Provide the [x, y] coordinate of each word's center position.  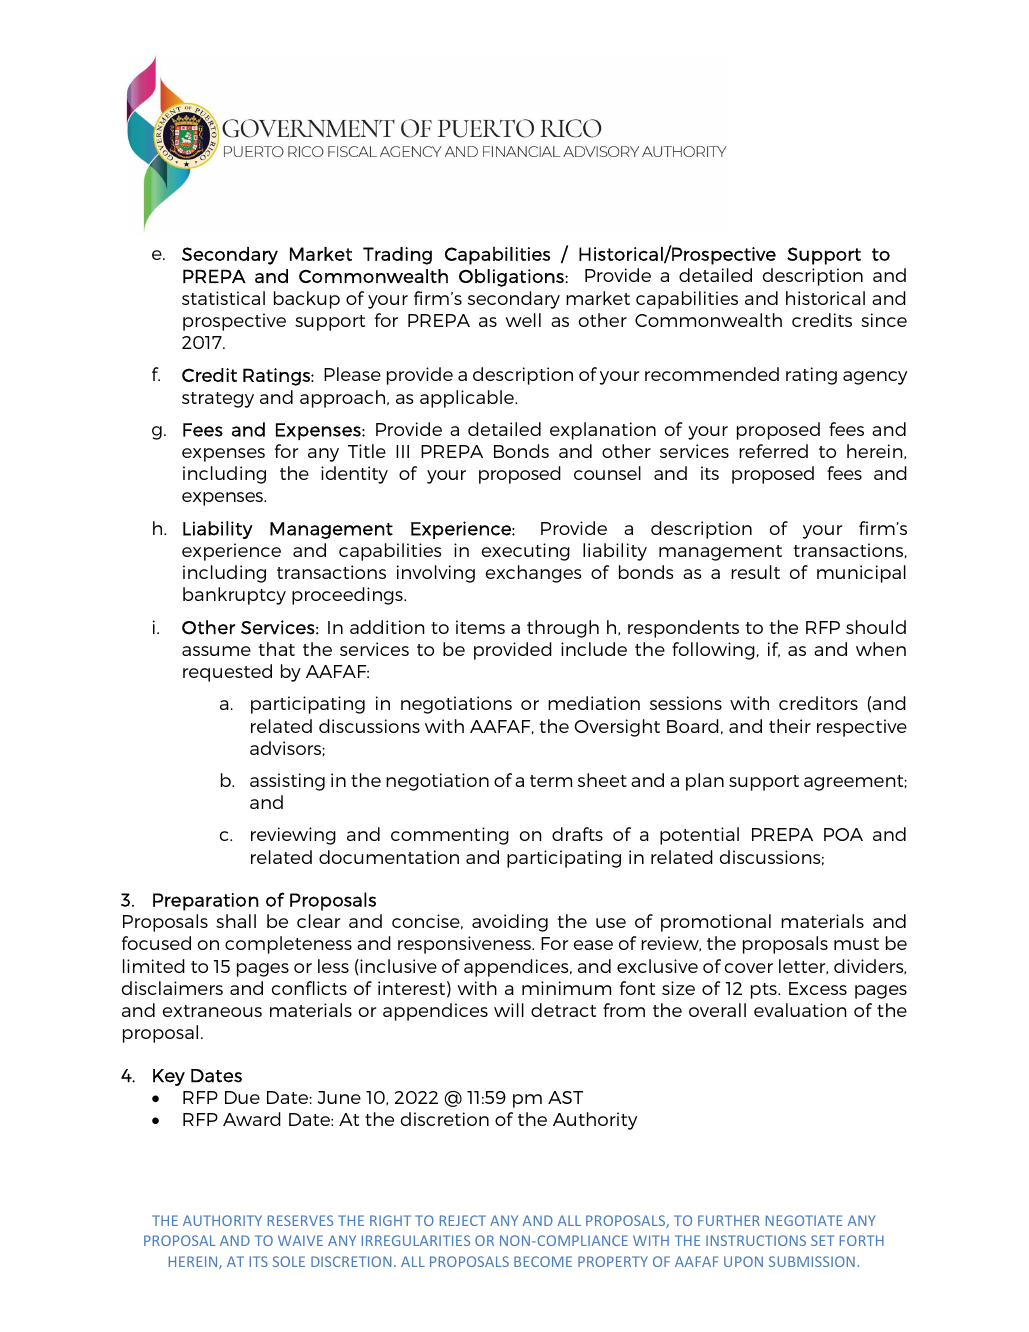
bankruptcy [234, 596]
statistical [223, 298]
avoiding [510, 923]
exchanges [534, 574]
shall [236, 921]
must [856, 944]
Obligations [512, 278]
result [755, 572]
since [884, 320]
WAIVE [300, 1240]
